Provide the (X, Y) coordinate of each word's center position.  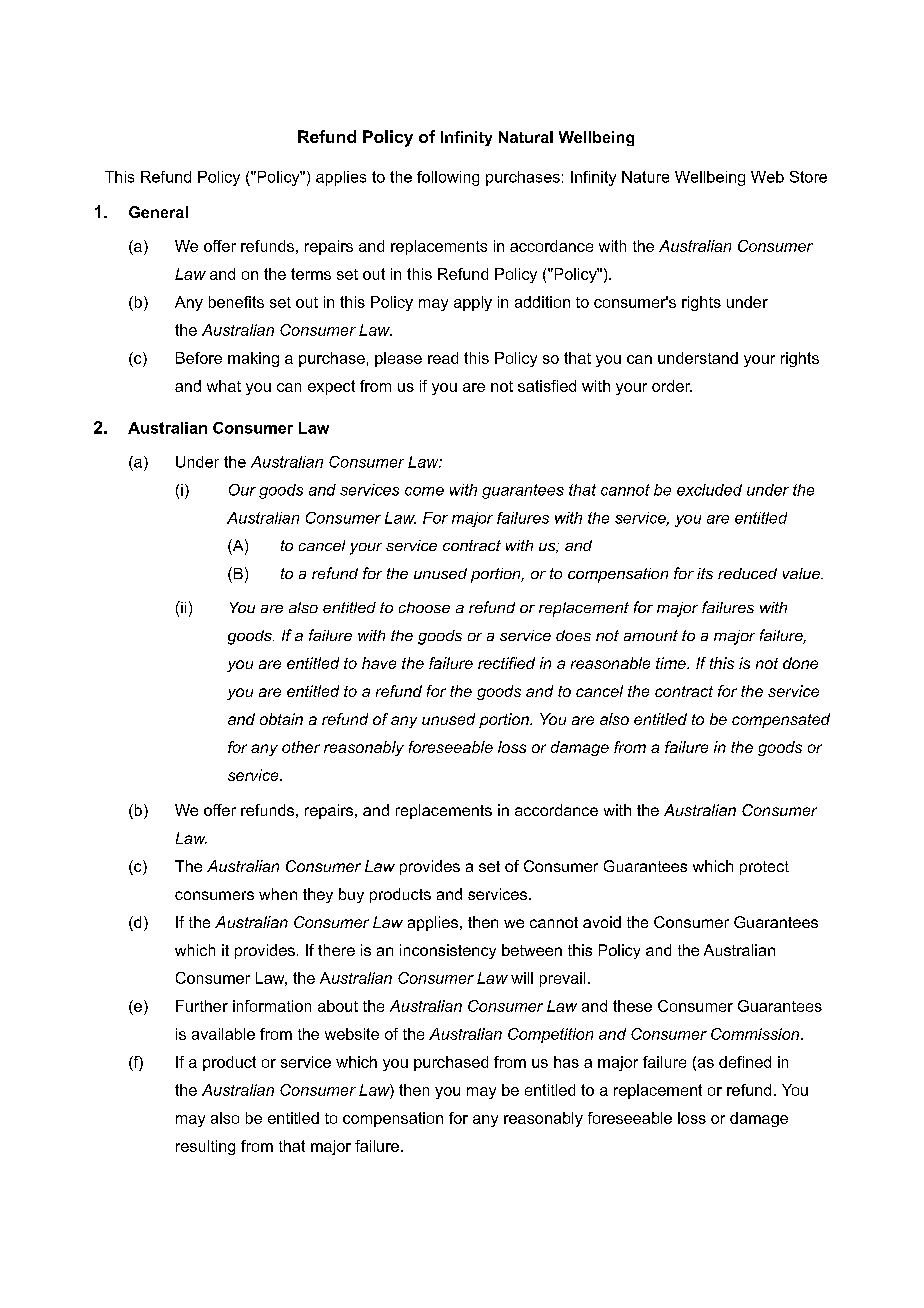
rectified (506, 663)
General (158, 212)
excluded (709, 490)
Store (808, 177)
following (448, 178)
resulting (205, 1147)
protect (764, 868)
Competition (550, 1035)
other (301, 747)
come (424, 491)
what (224, 386)
